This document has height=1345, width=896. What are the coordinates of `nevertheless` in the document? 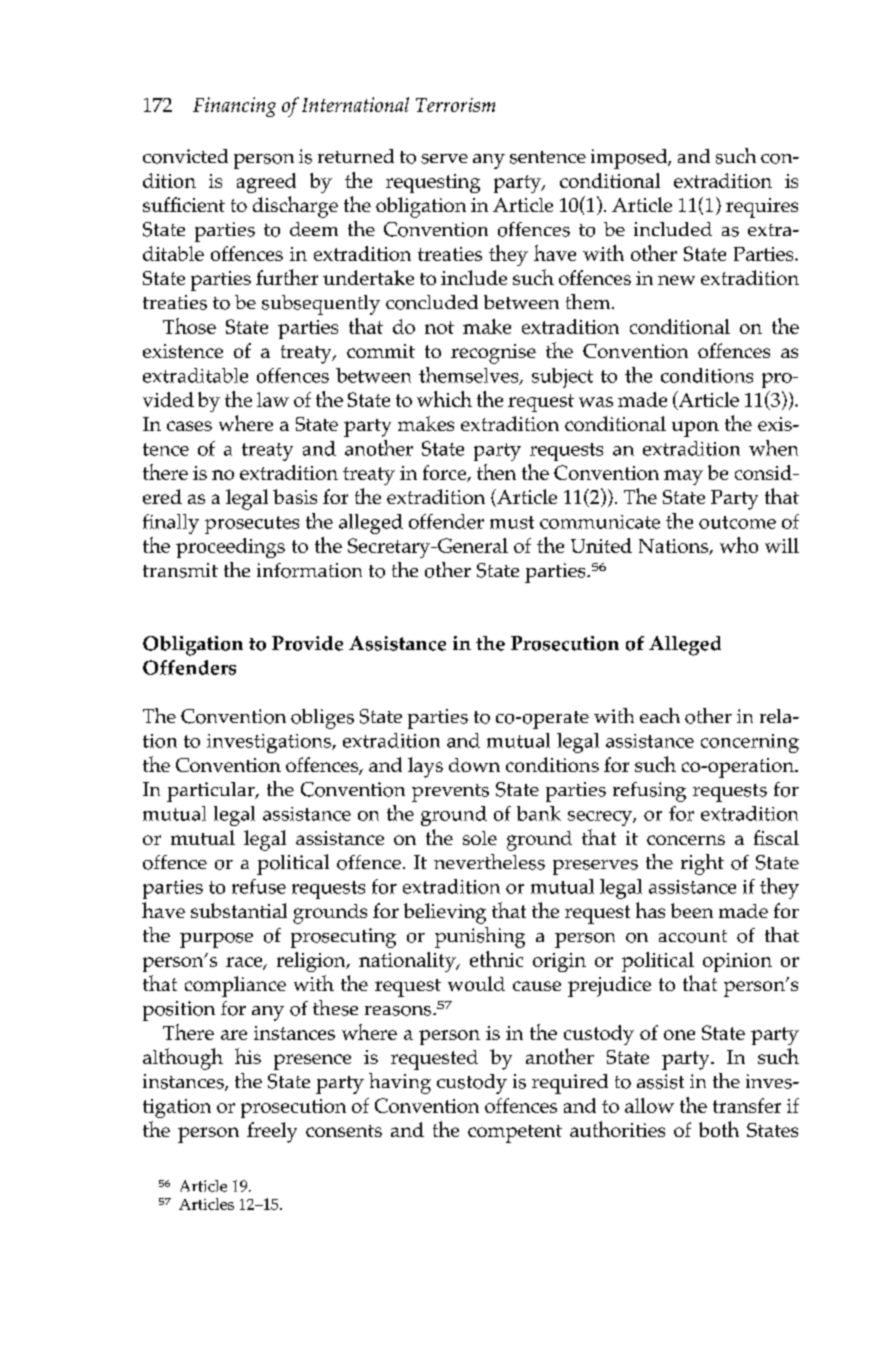 It's located at (489, 862).
